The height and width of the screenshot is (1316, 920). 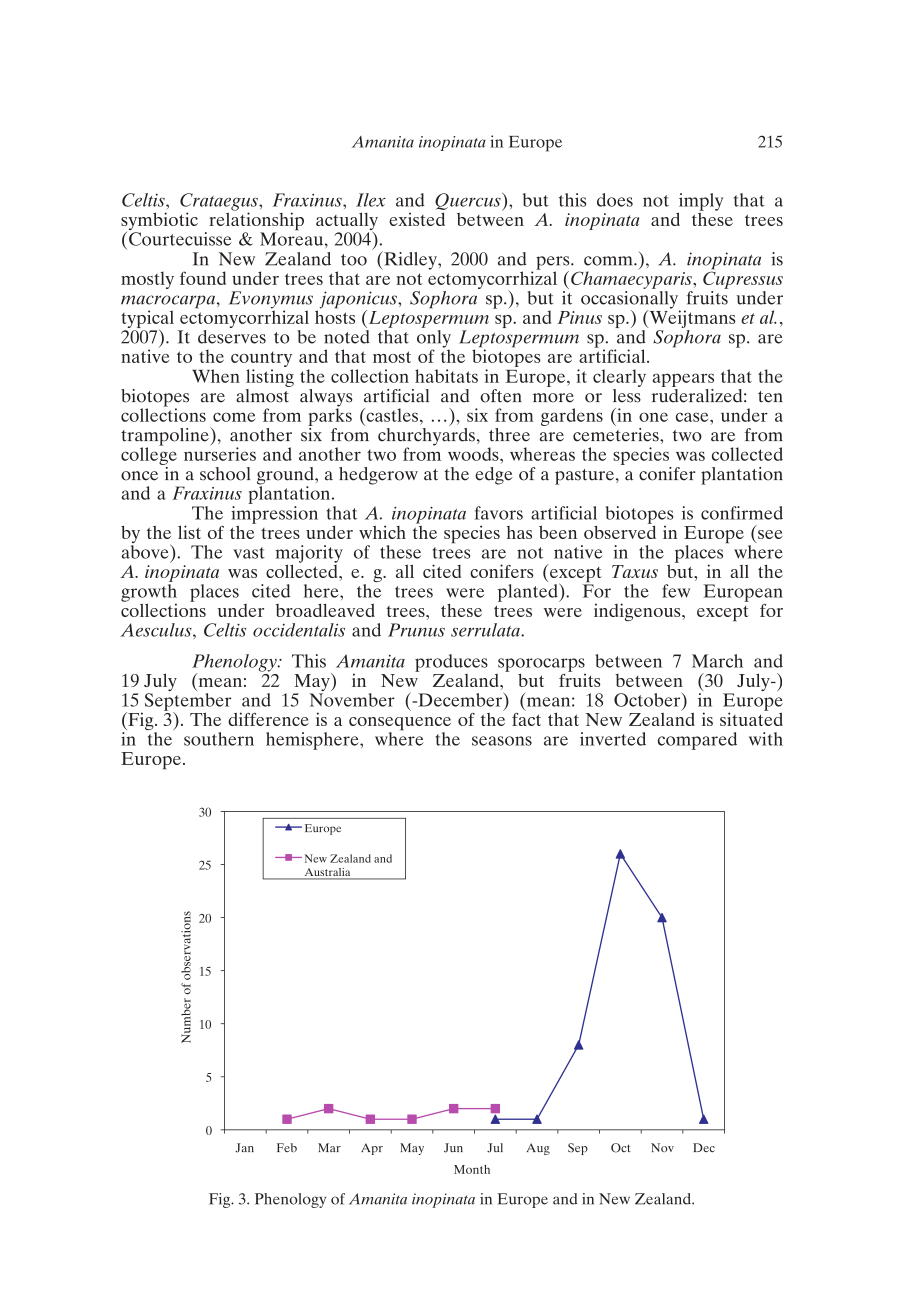 I want to click on September, so click(x=188, y=703).
